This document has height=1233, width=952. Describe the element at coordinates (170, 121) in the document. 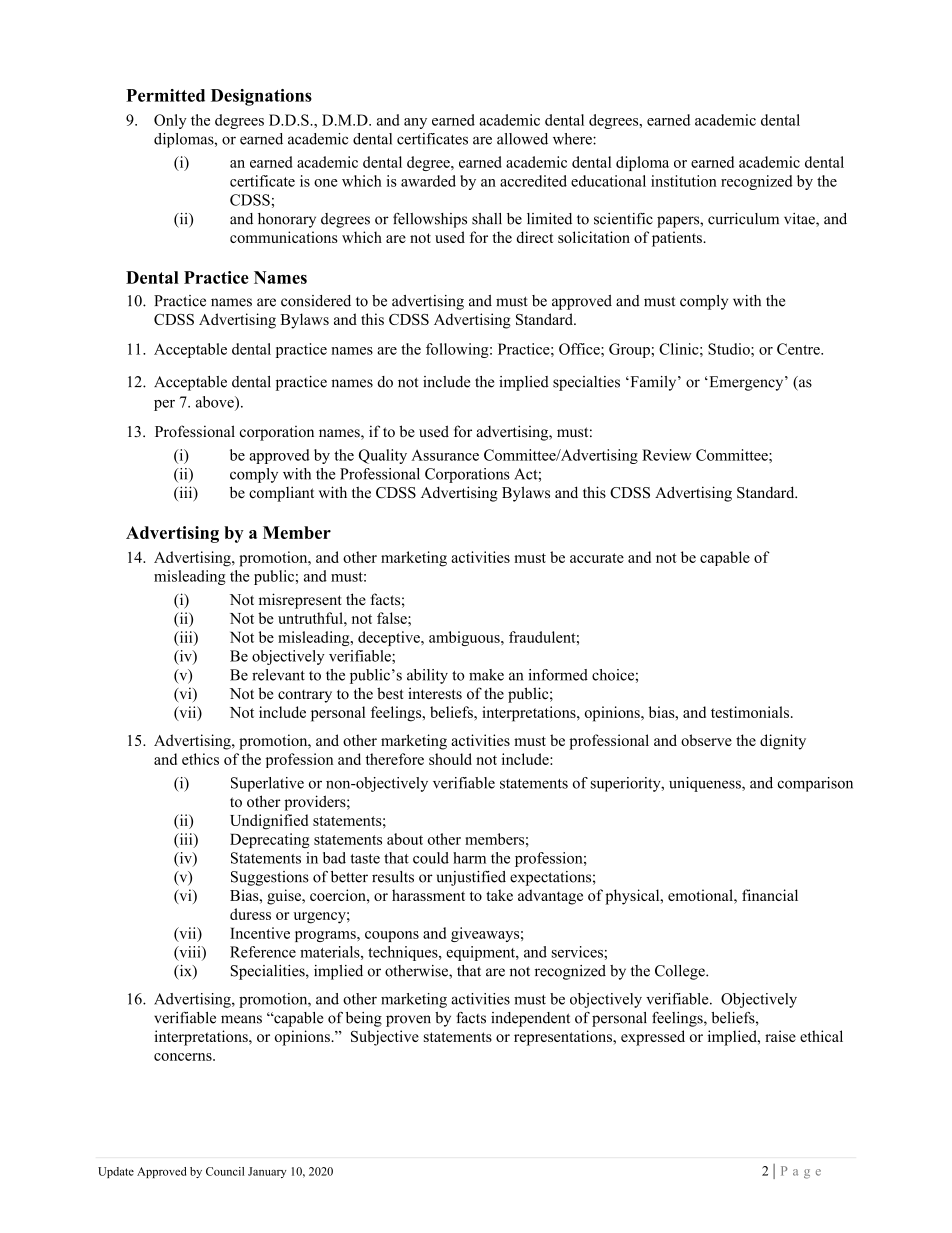

I see `Only` at that location.
